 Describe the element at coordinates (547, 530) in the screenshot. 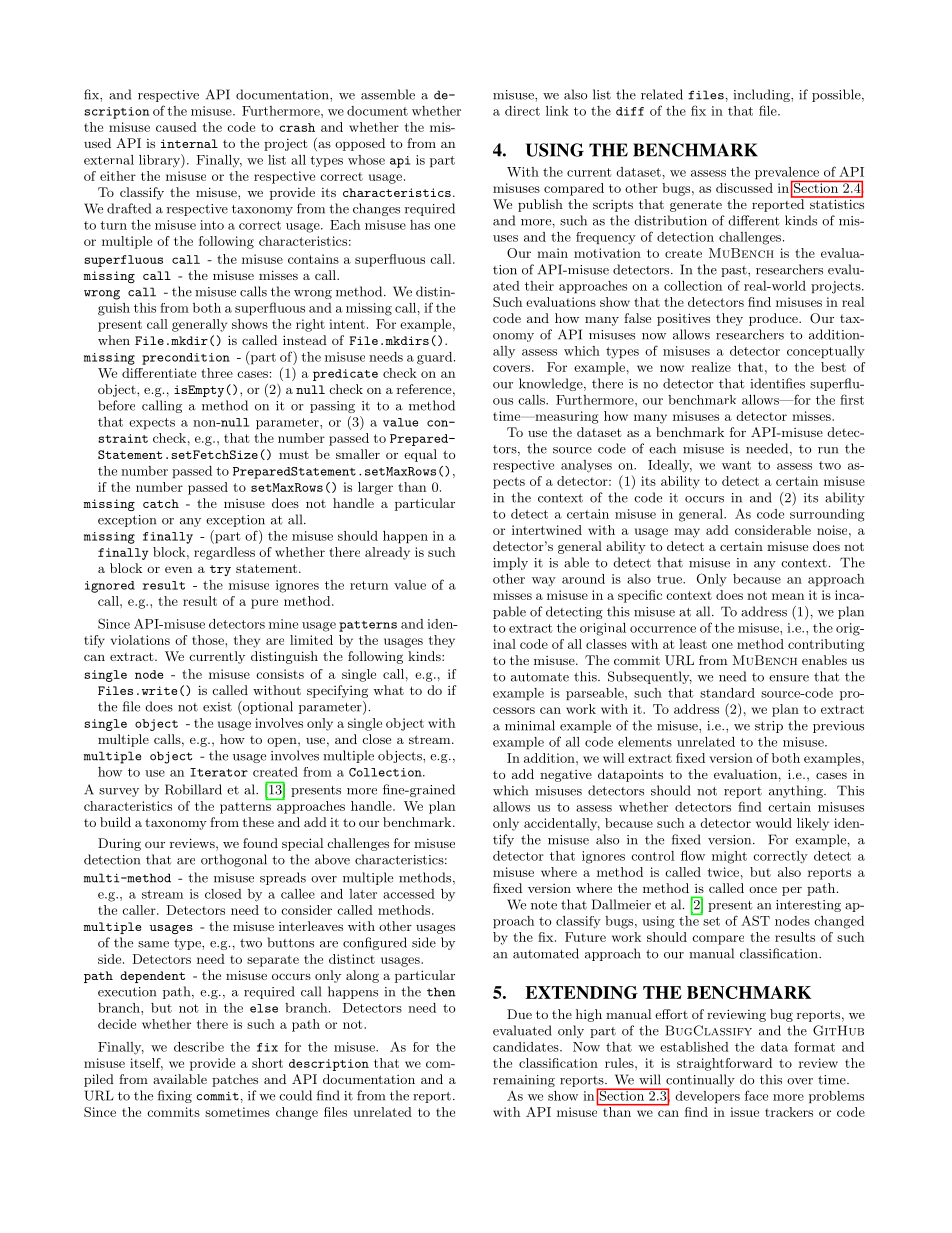

I see `intertwined` at that location.
